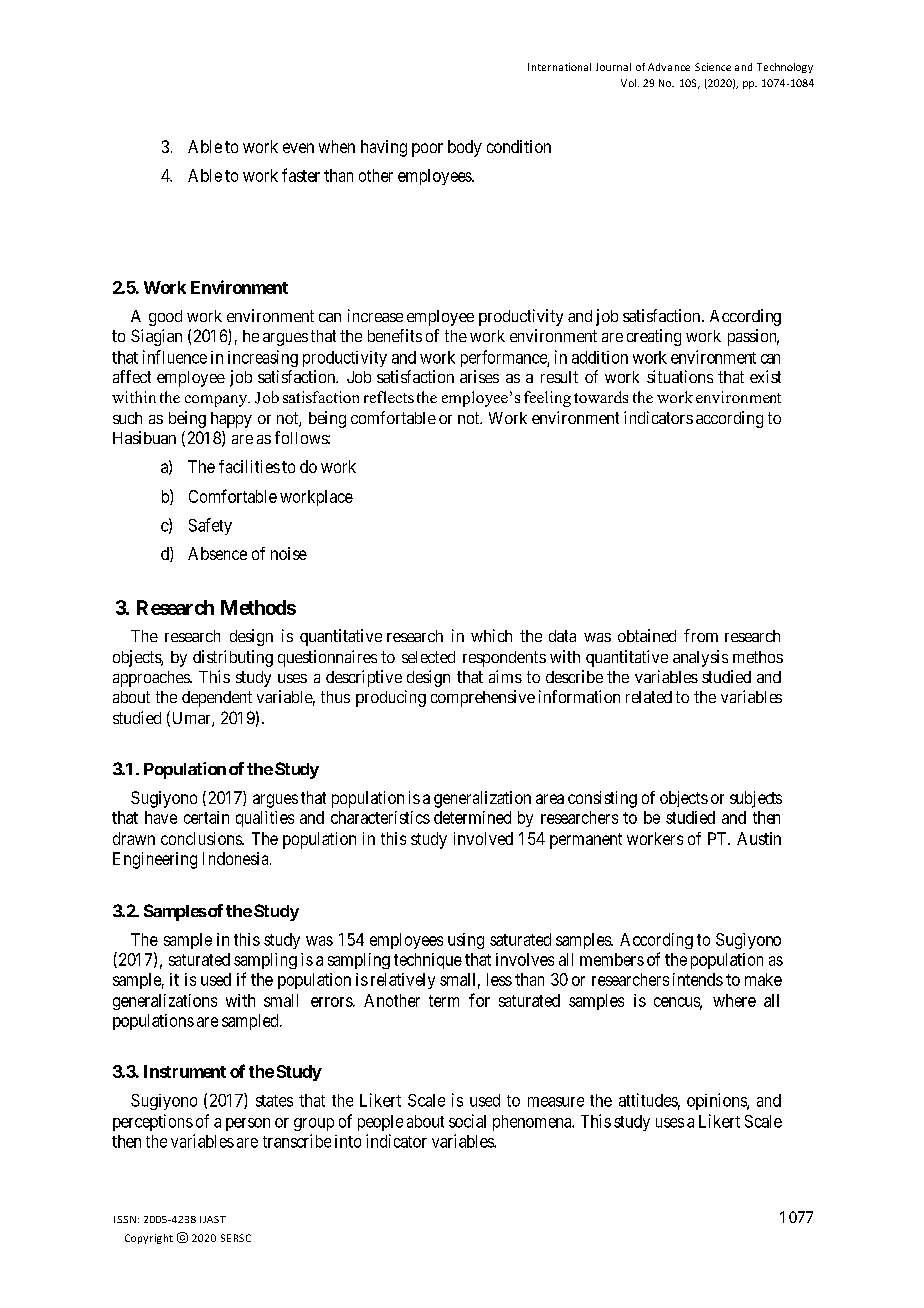 The width and height of the screenshot is (924, 1308). I want to click on Absence, so click(217, 553).
